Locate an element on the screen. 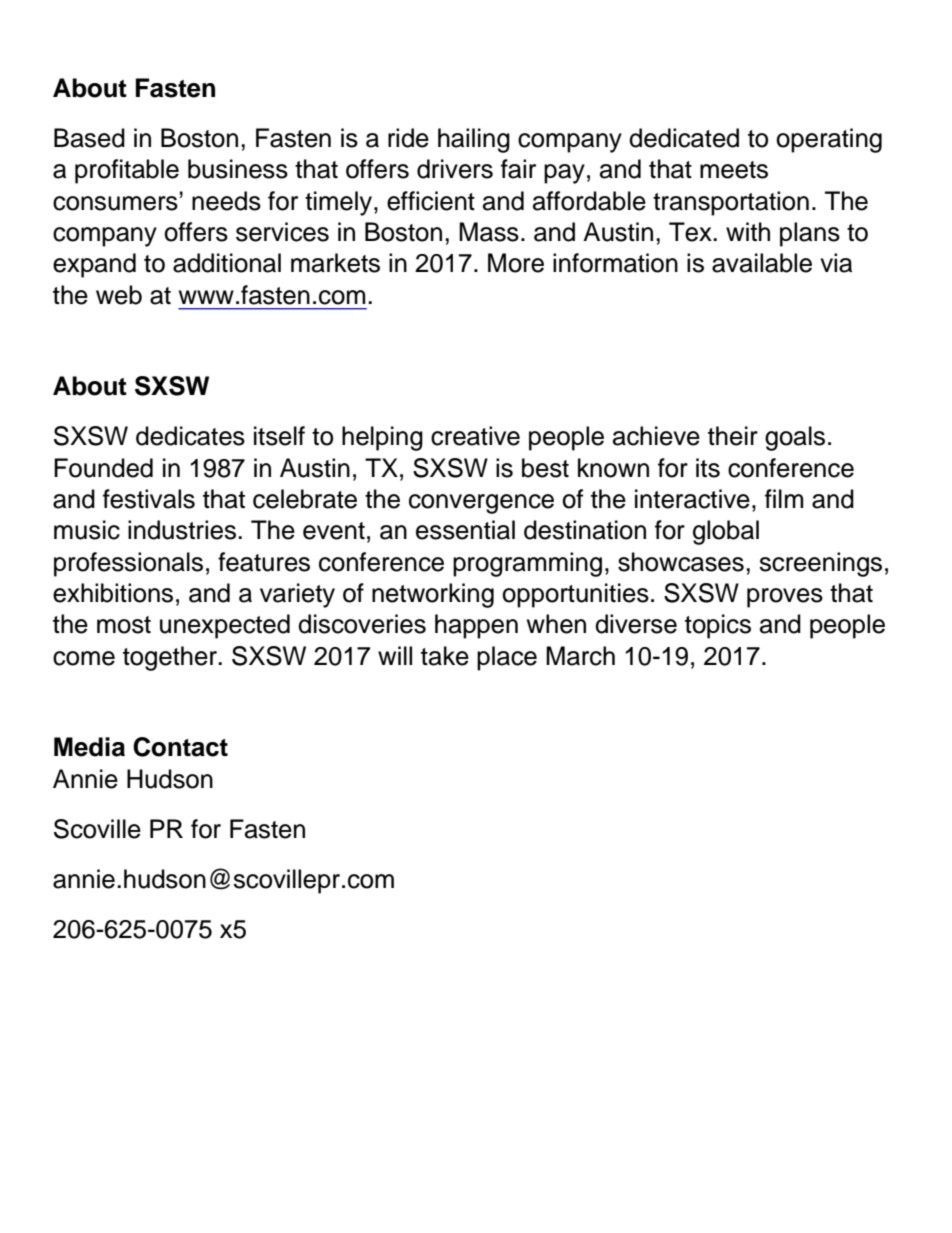 The image size is (952, 1233). creative is located at coordinates (475, 436).
